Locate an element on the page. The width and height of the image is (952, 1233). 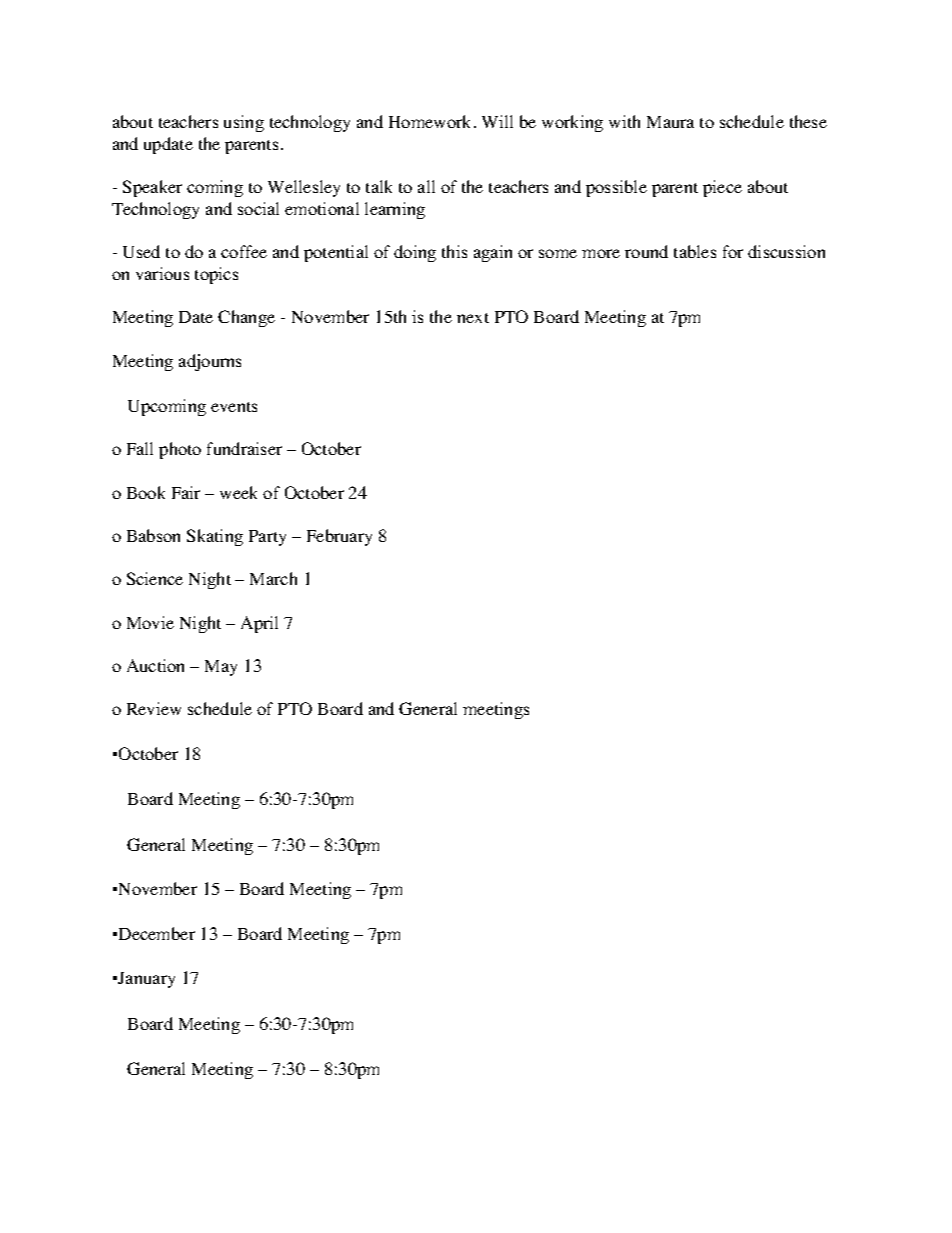
Change is located at coordinates (246, 318).
